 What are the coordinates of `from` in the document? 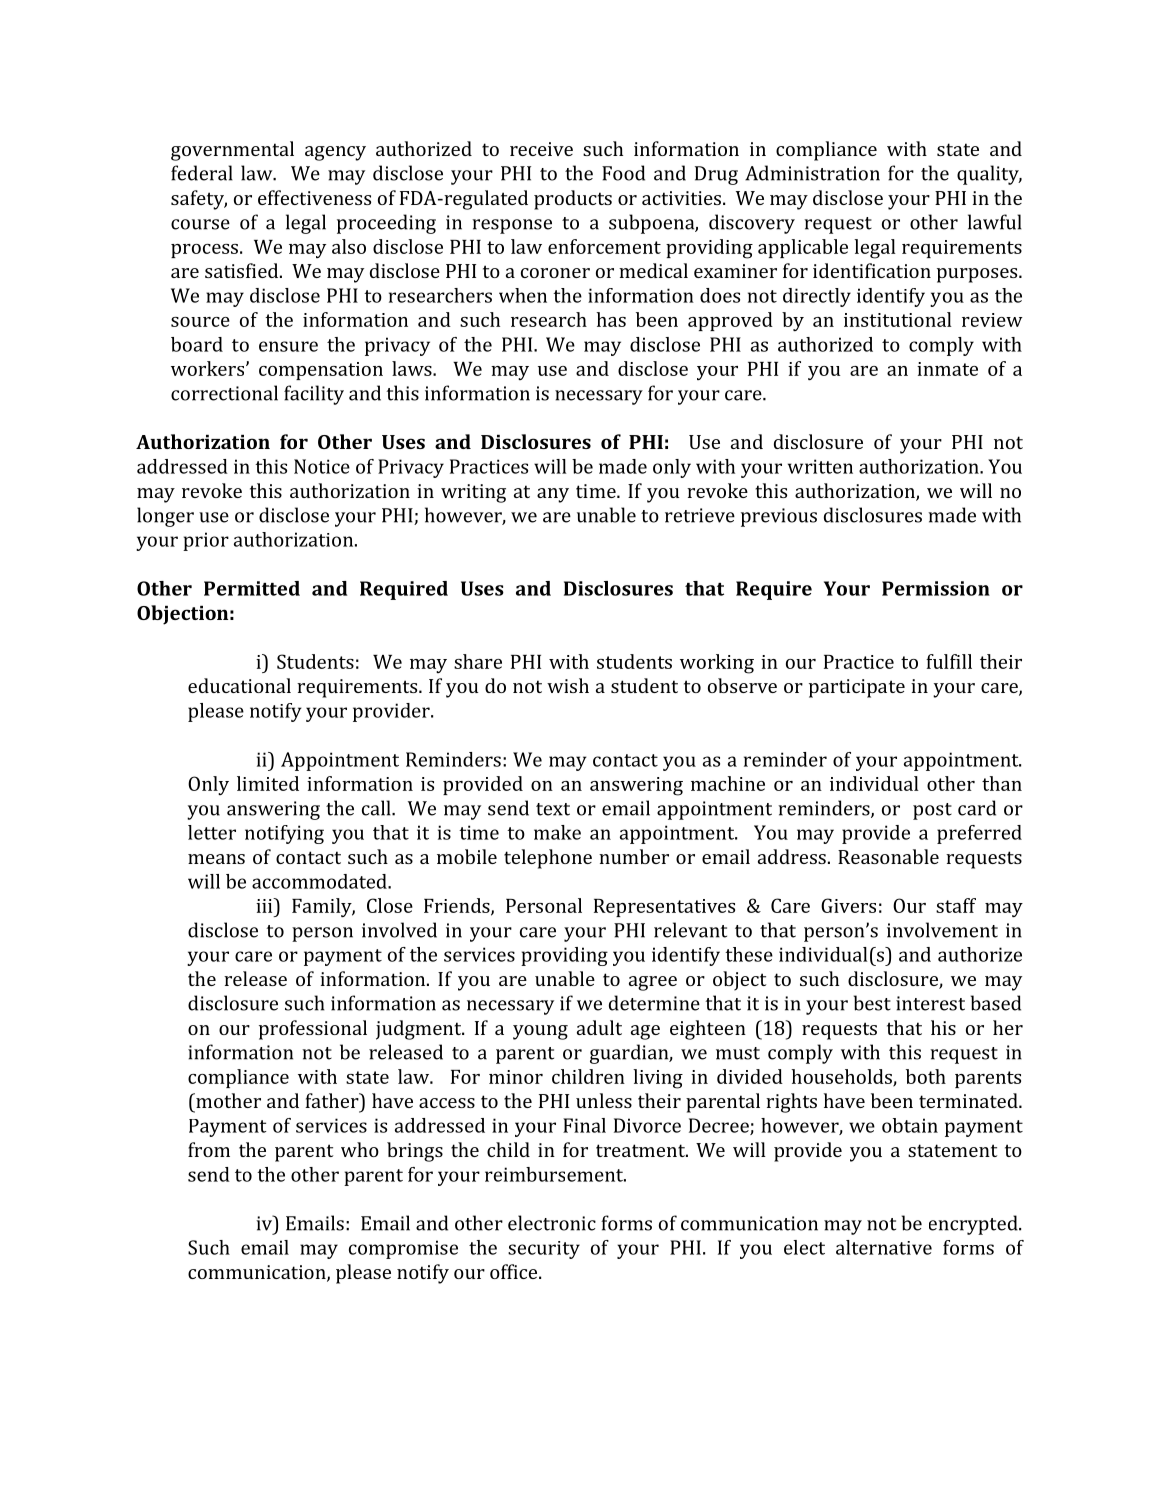 It's located at (209, 1149).
